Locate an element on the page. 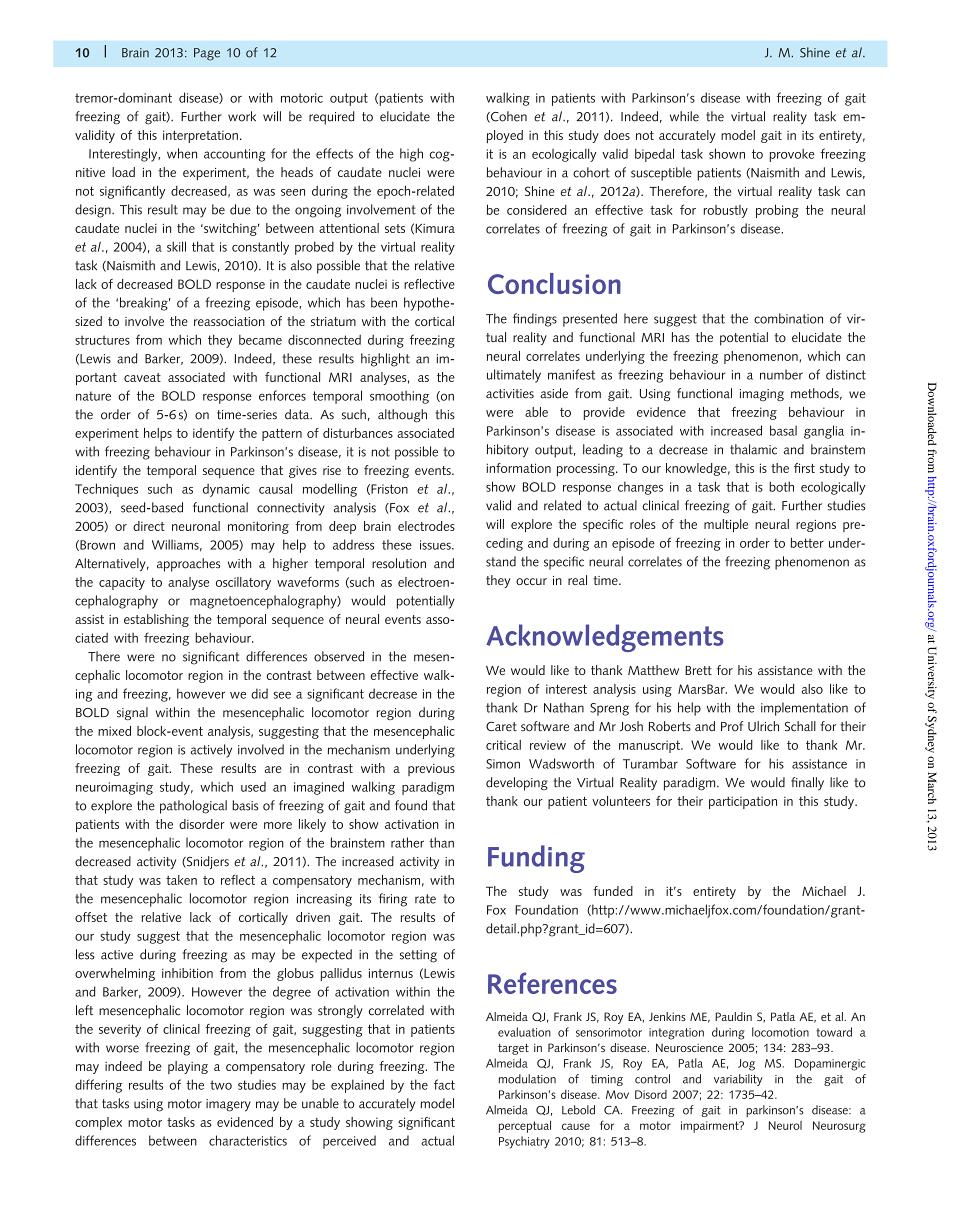  previous is located at coordinates (431, 770).
